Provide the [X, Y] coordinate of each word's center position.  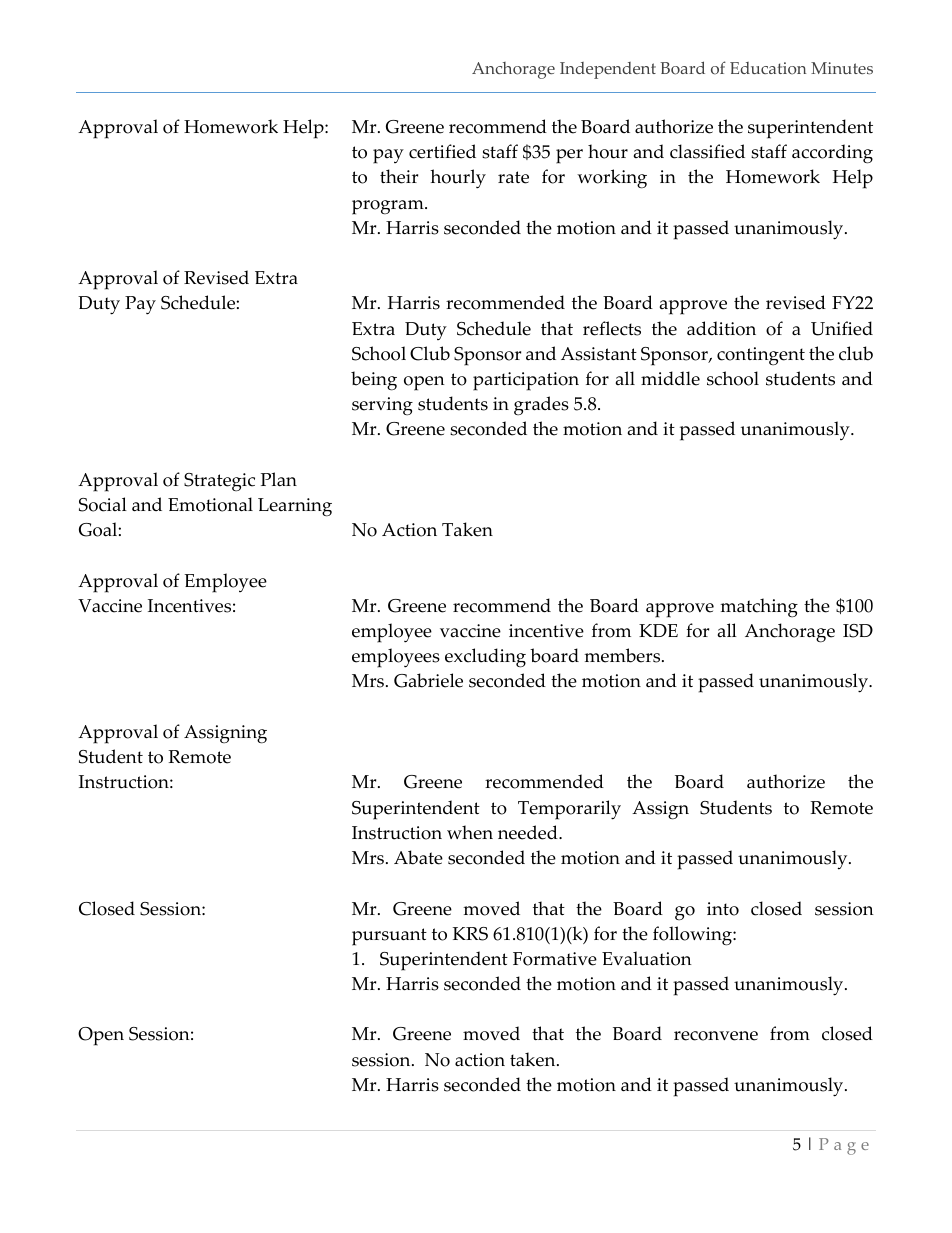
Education [768, 68]
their [399, 176]
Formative [555, 959]
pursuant [389, 937]
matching [759, 607]
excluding [485, 658]
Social [103, 504]
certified [442, 151]
